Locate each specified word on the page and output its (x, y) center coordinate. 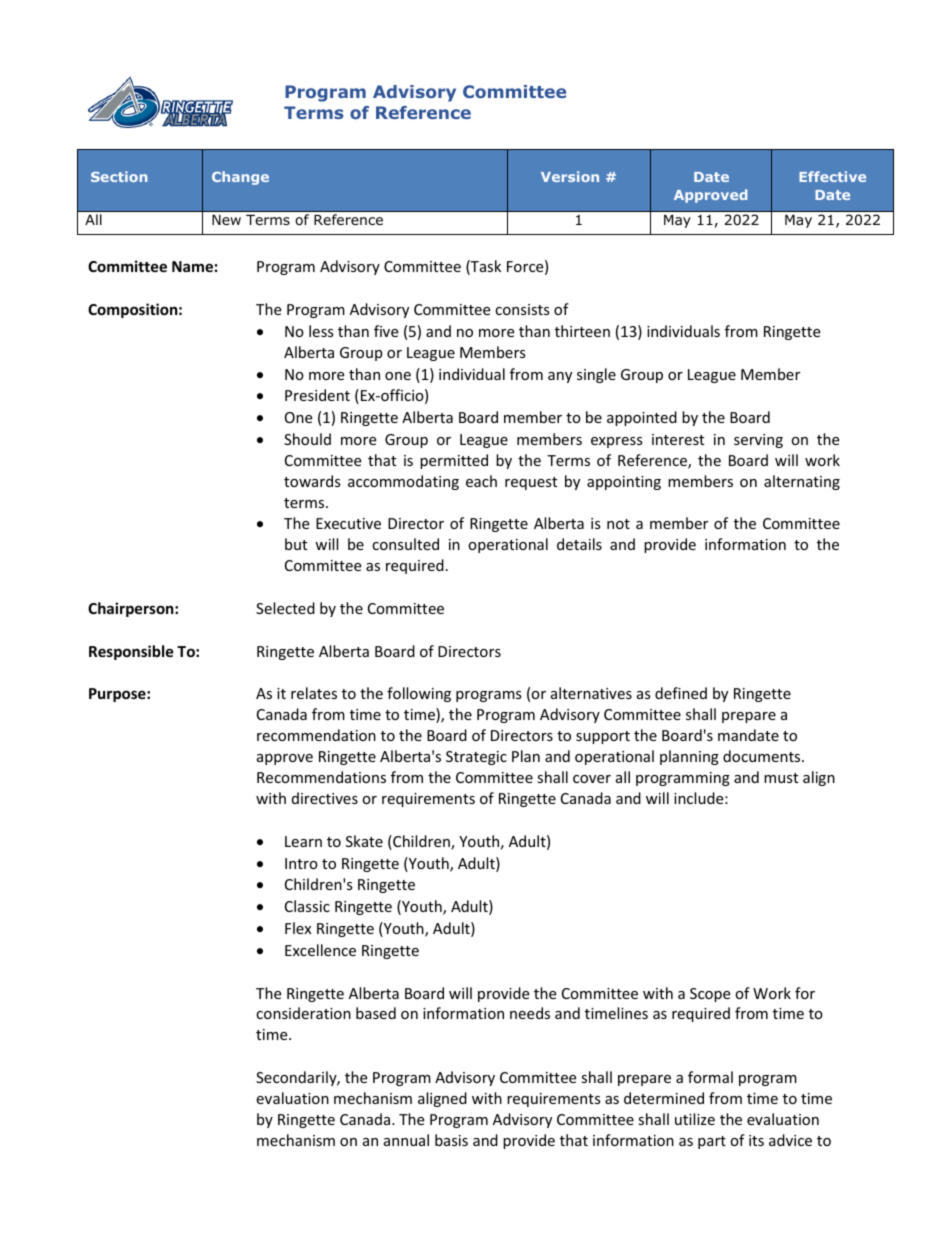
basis (451, 1140)
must (781, 778)
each (481, 481)
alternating (802, 482)
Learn (303, 841)
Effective (832, 176)
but (296, 544)
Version (570, 176)
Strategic (476, 758)
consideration (303, 1013)
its (756, 1140)
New (226, 220)
